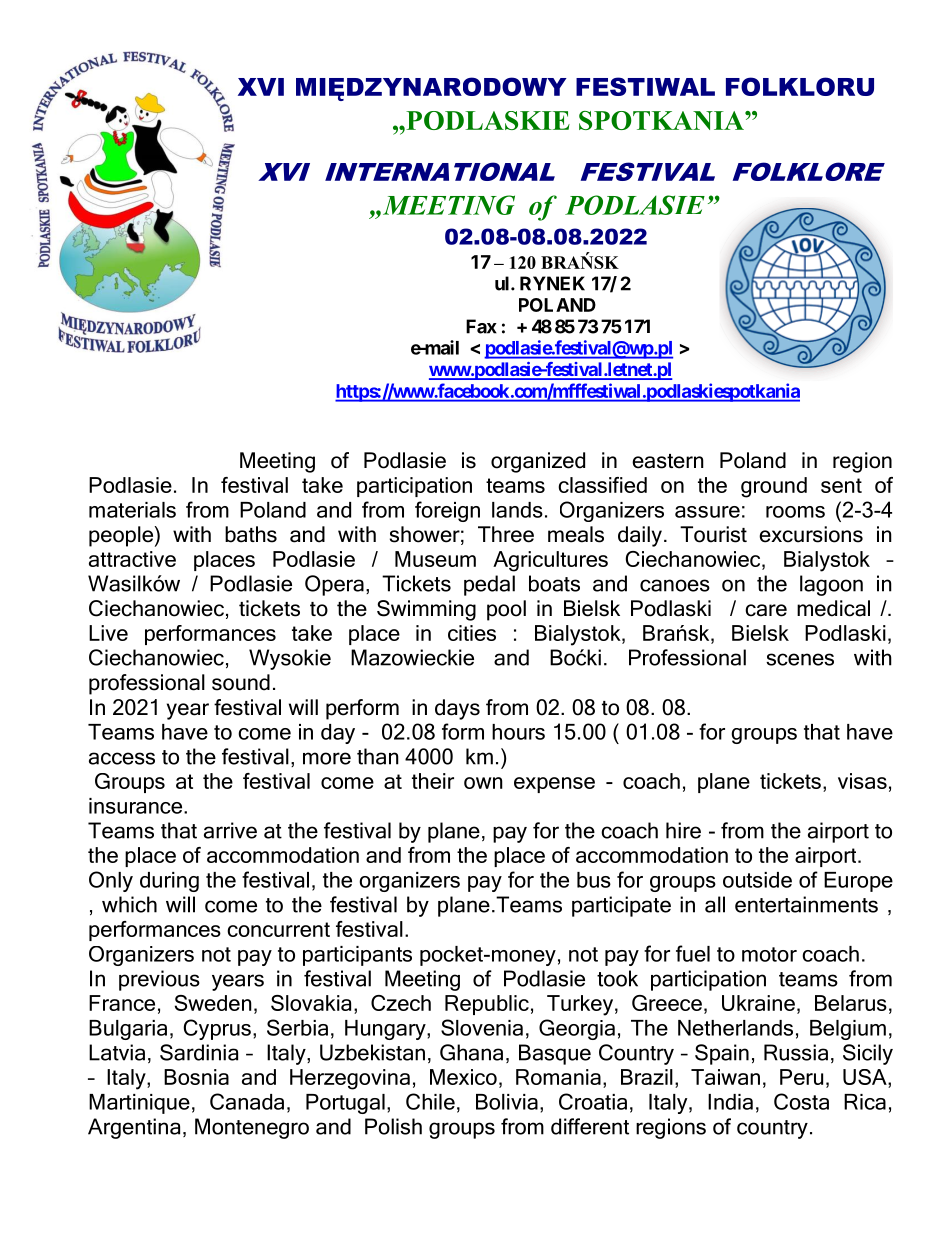 The image size is (952, 1233). What do you see at coordinates (487, 1005) in the screenshot?
I see `Republic` at bounding box center [487, 1005].
